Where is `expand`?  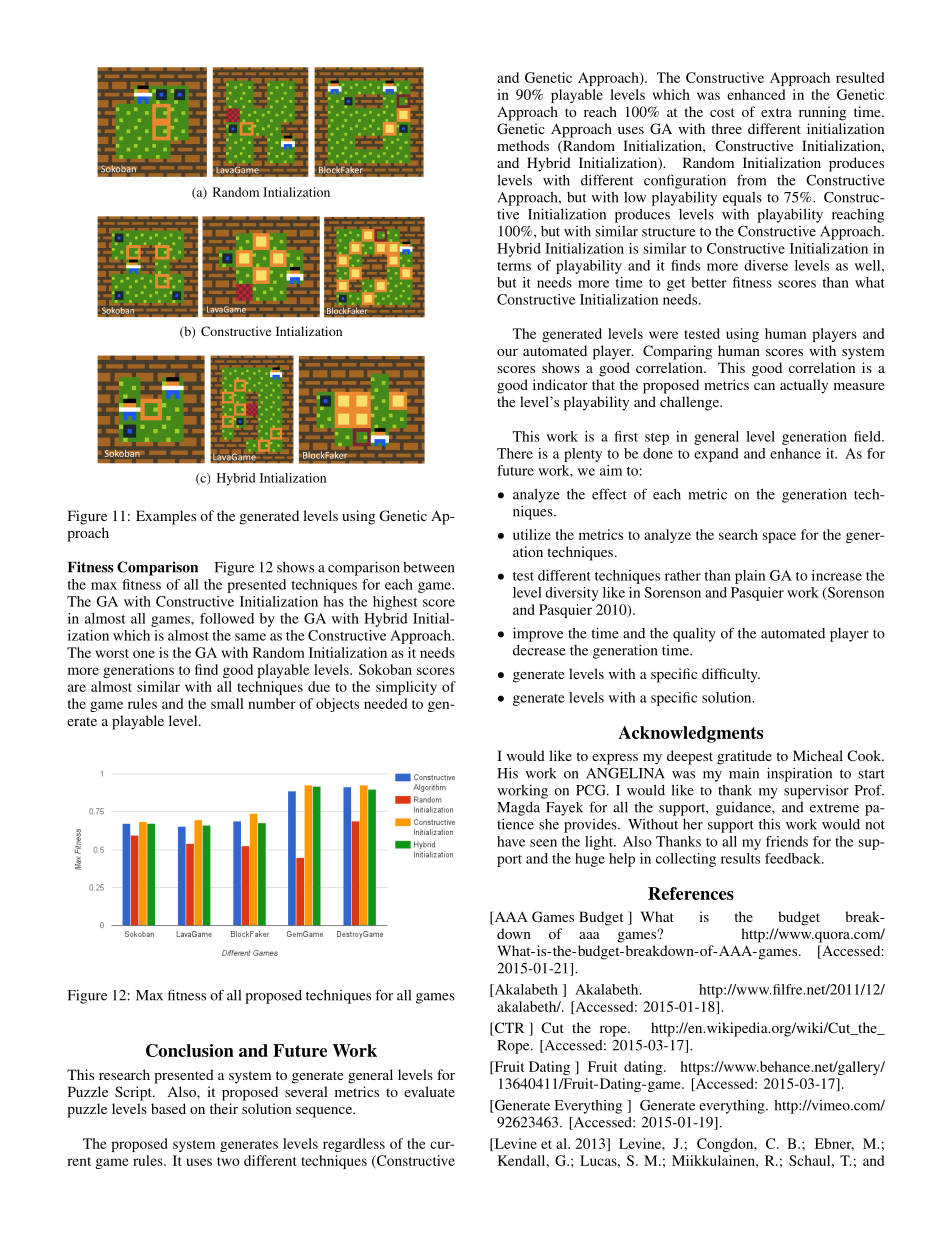
expand is located at coordinates (716, 455).
